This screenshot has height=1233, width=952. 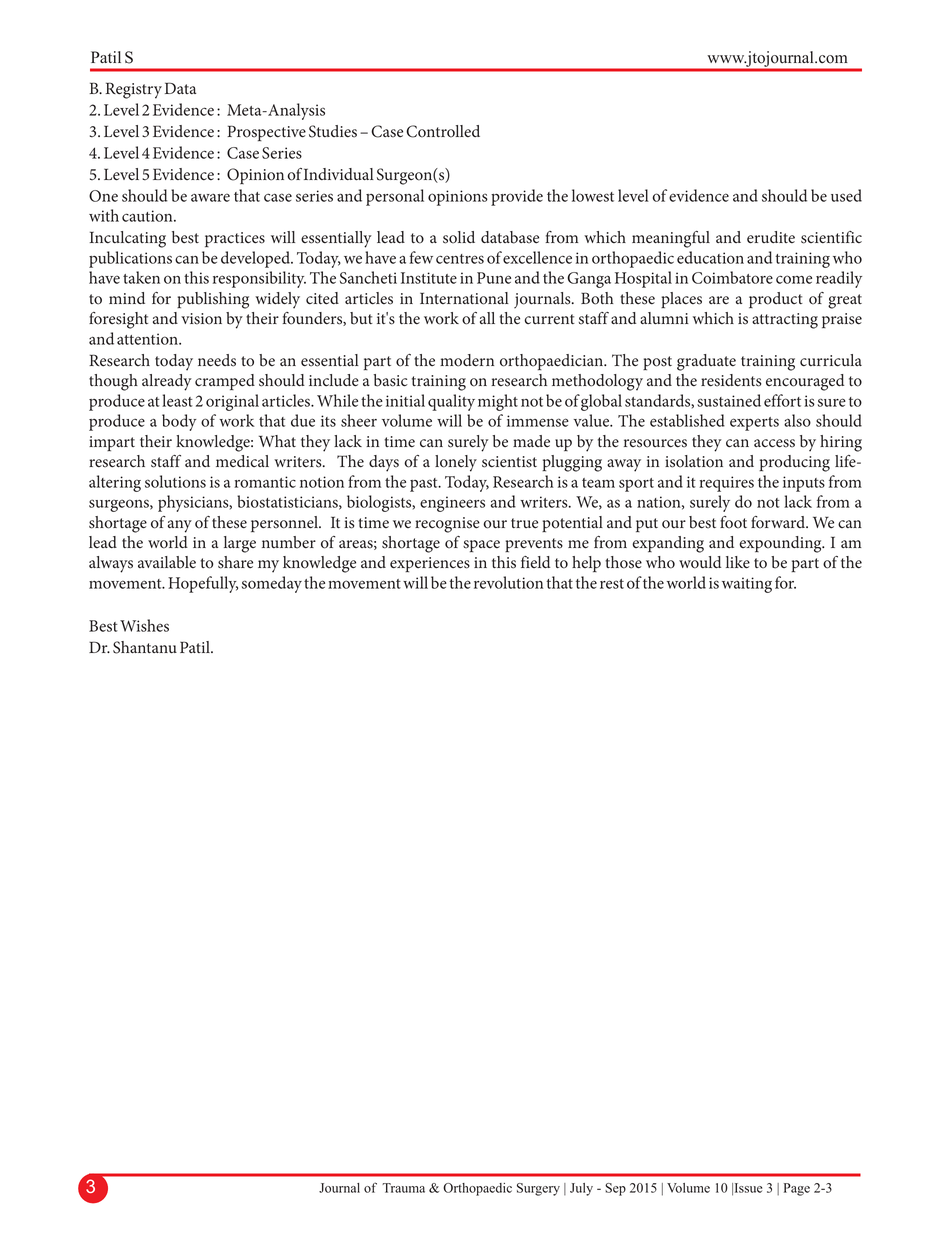 What do you see at coordinates (144, 625) in the screenshot?
I see `Wishes` at bounding box center [144, 625].
